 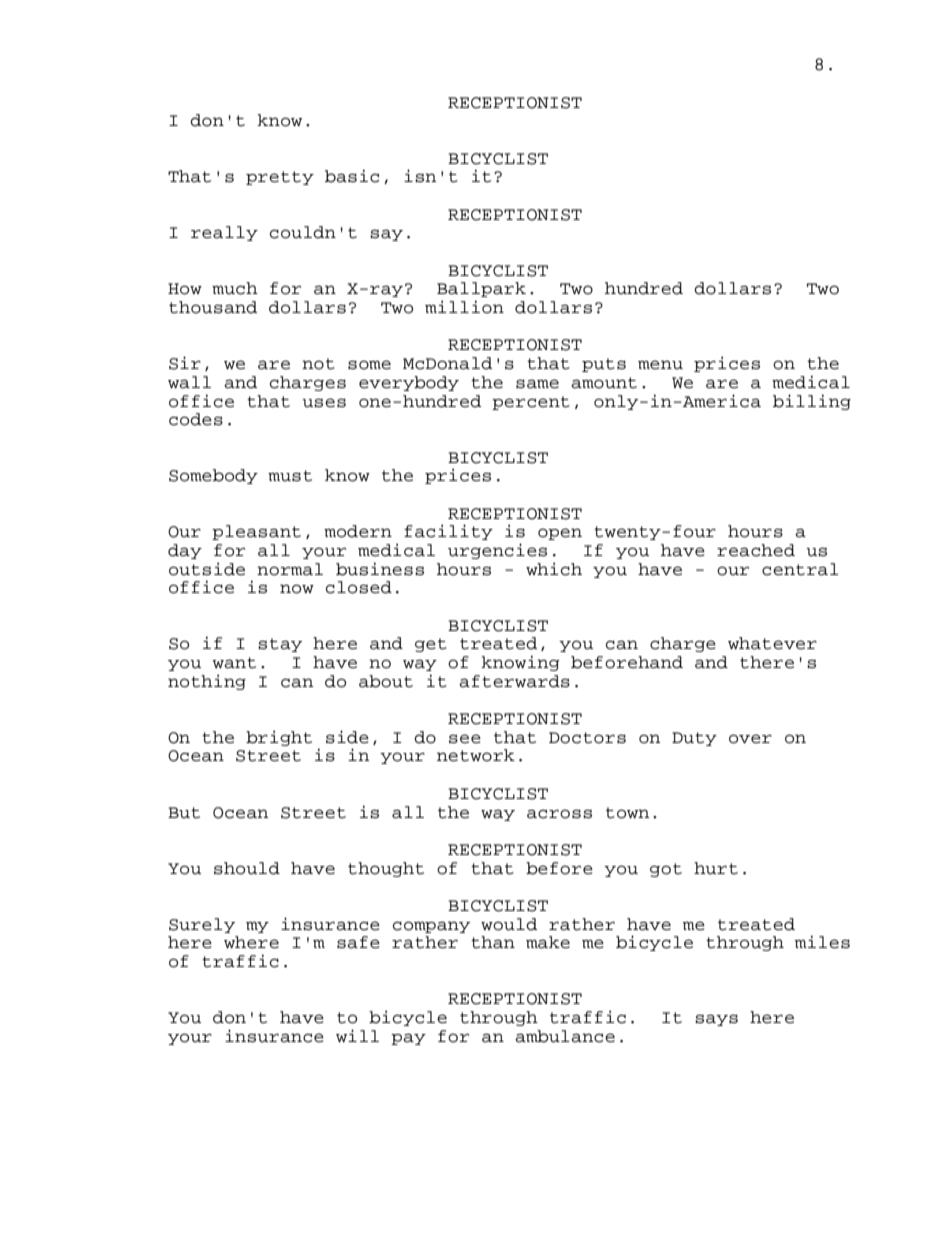 I want to click on reached, so click(x=756, y=550).
